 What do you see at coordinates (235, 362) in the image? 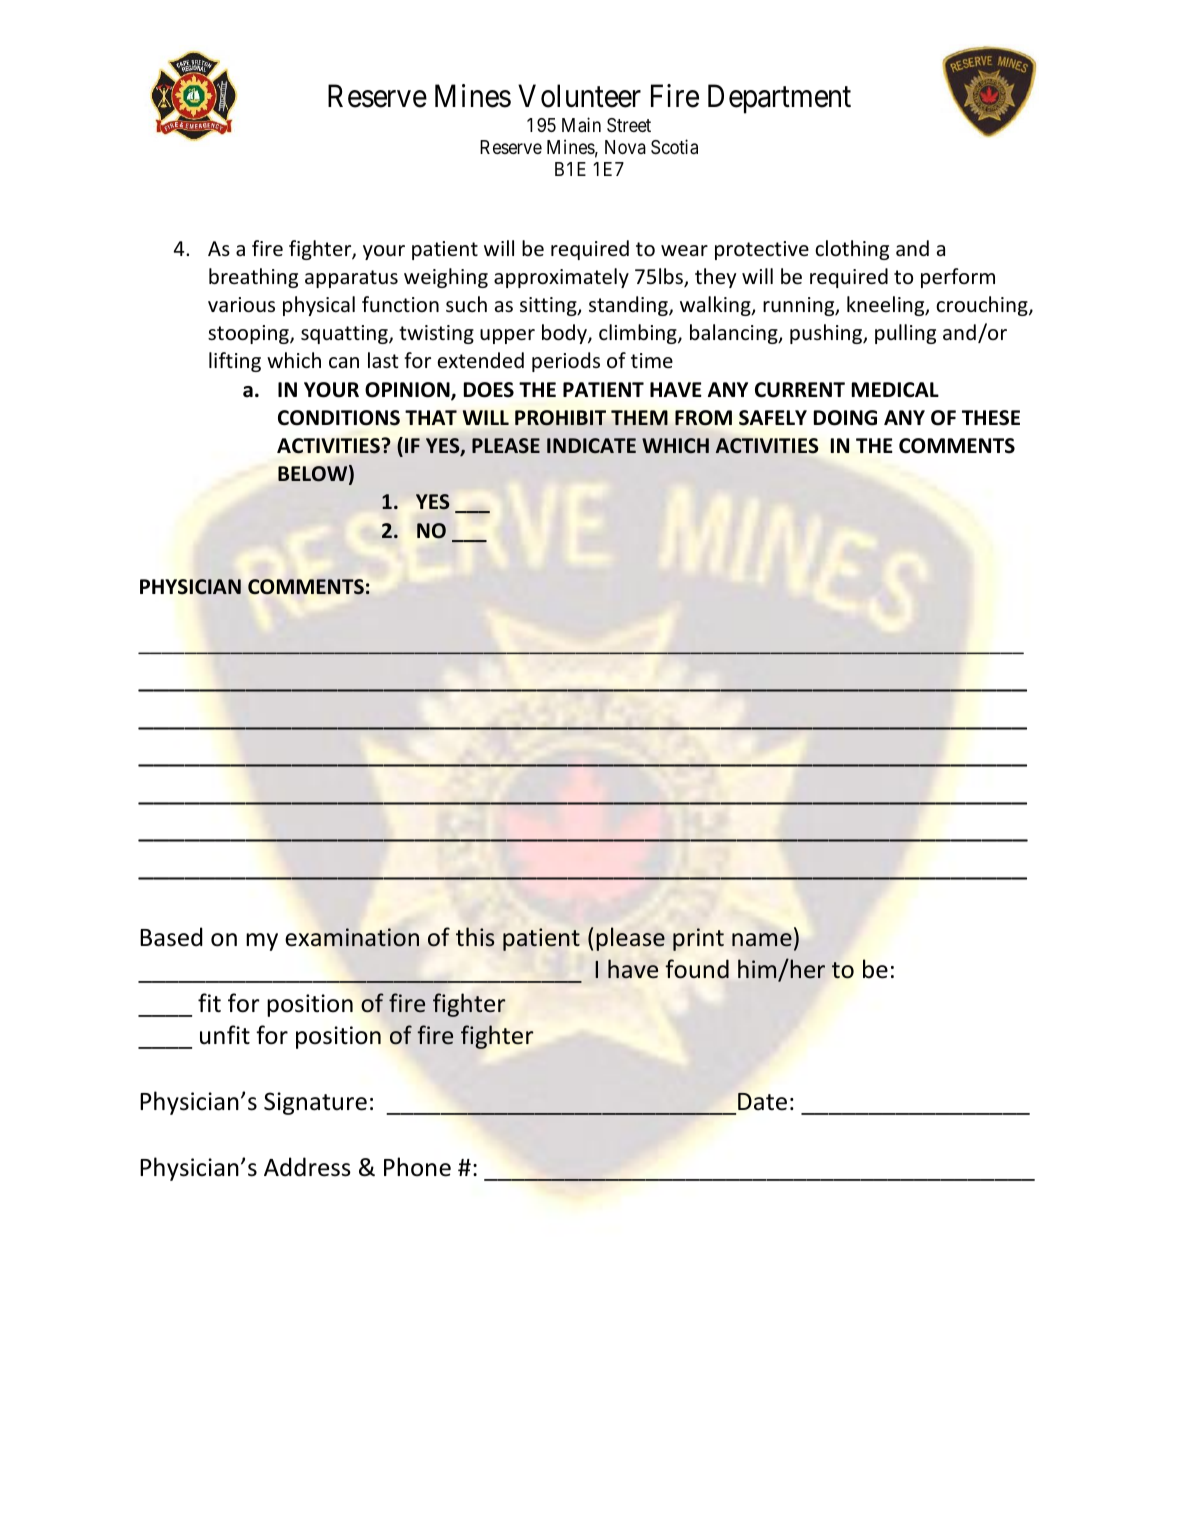
I see `lifting` at bounding box center [235, 362].
